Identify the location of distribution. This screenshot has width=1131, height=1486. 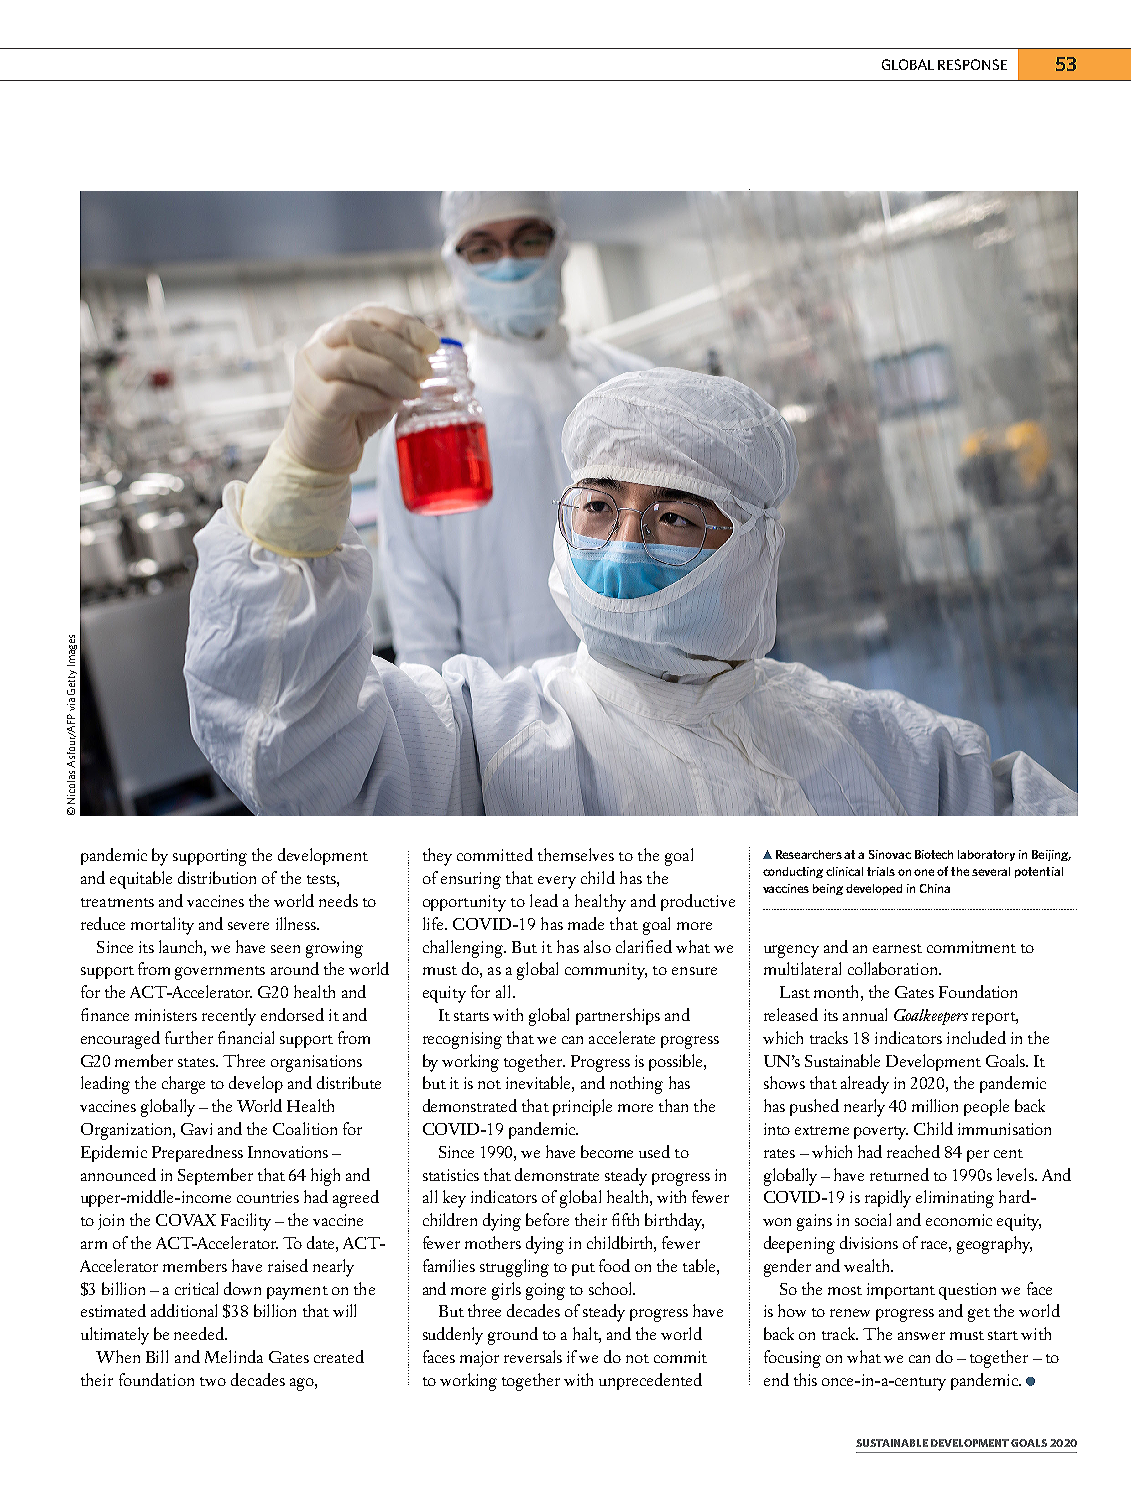
(217, 877).
